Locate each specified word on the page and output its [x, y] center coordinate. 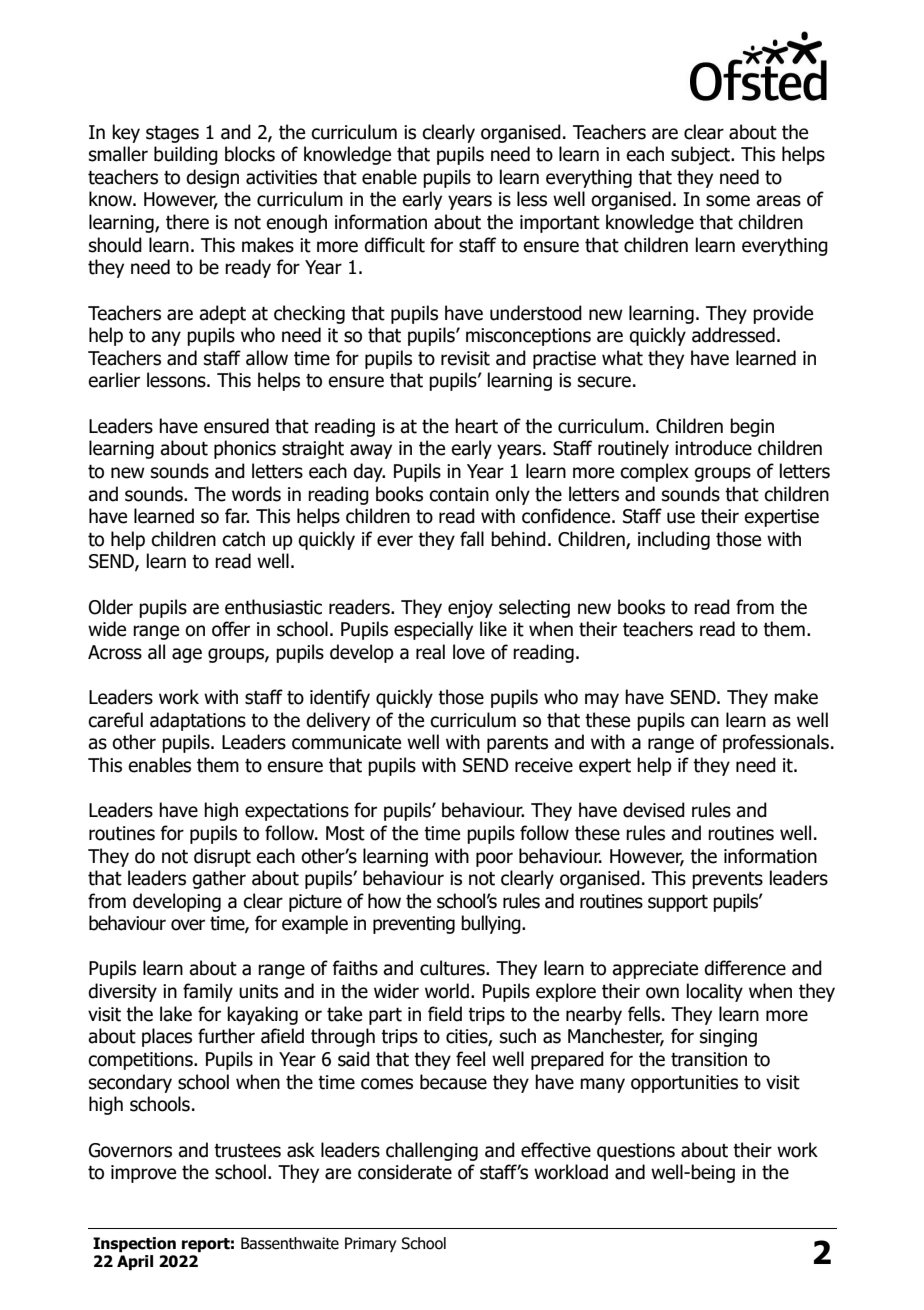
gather [219, 879]
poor [494, 859]
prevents [727, 880]
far [237, 516]
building [186, 155]
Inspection [134, 1244]
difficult [394, 245]
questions [636, 1152]
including [674, 540]
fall [472, 539]
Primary [370, 1244]
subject [702, 155]
